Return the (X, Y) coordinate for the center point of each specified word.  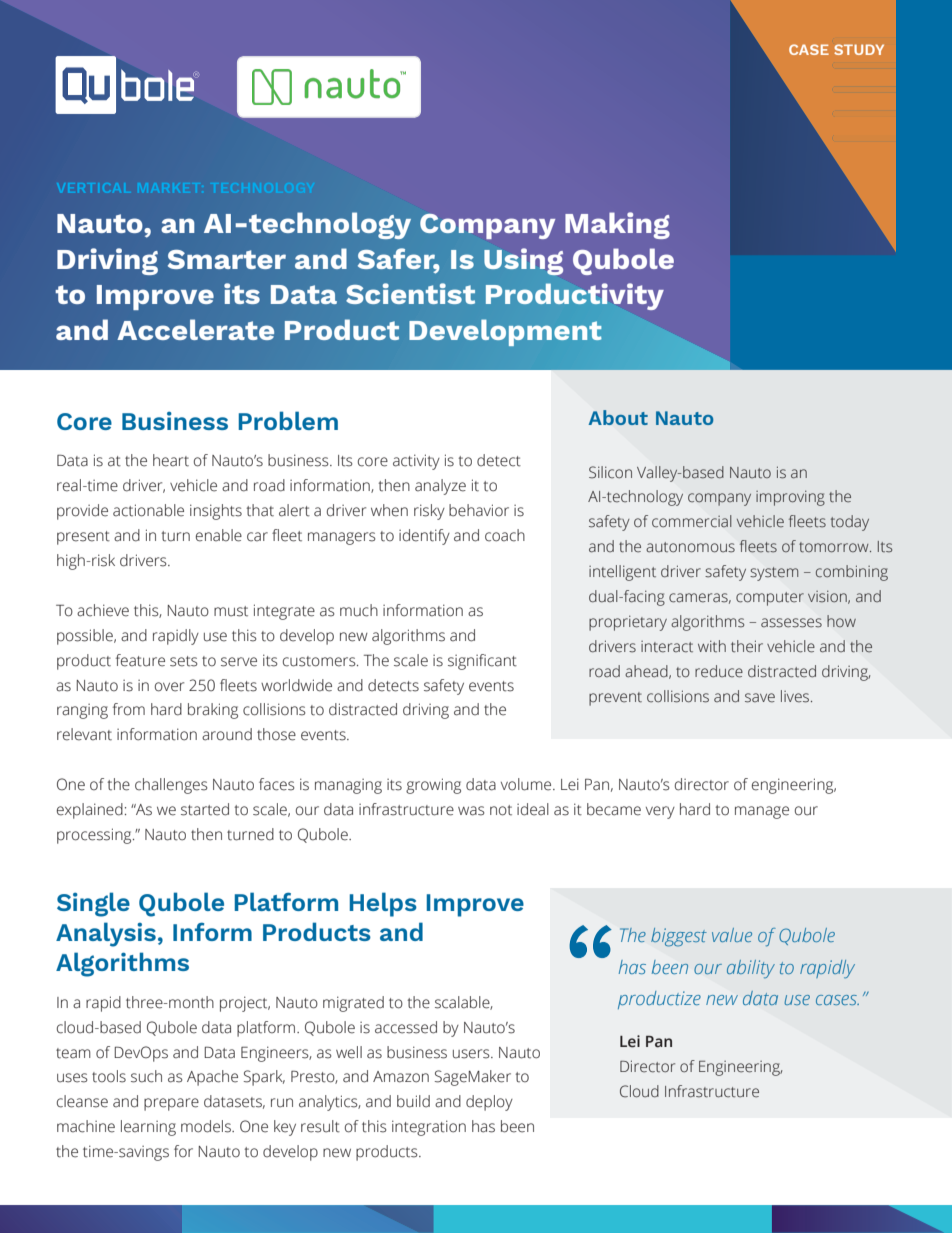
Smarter (227, 259)
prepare (171, 1104)
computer (770, 599)
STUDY (859, 49)
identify (424, 537)
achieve (103, 610)
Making (617, 225)
